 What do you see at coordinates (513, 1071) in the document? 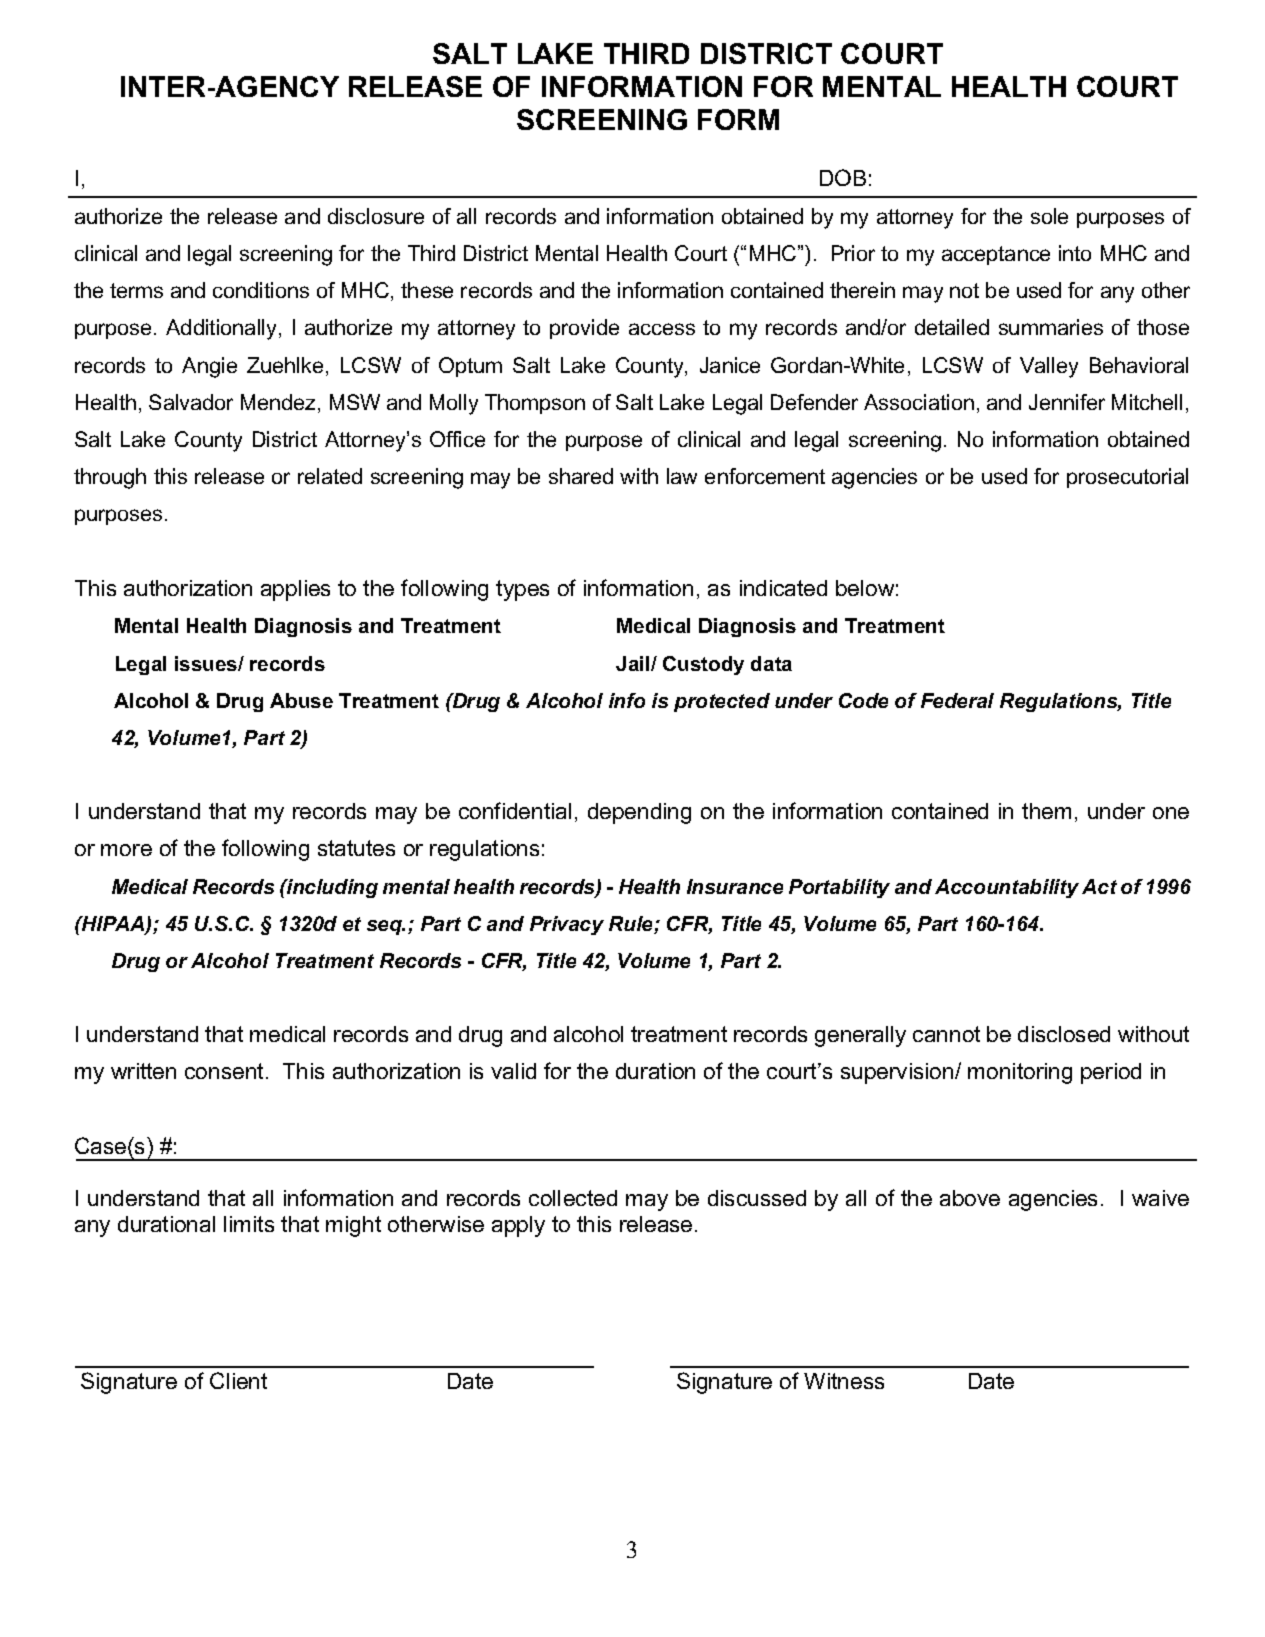
I see `valid` at bounding box center [513, 1071].
